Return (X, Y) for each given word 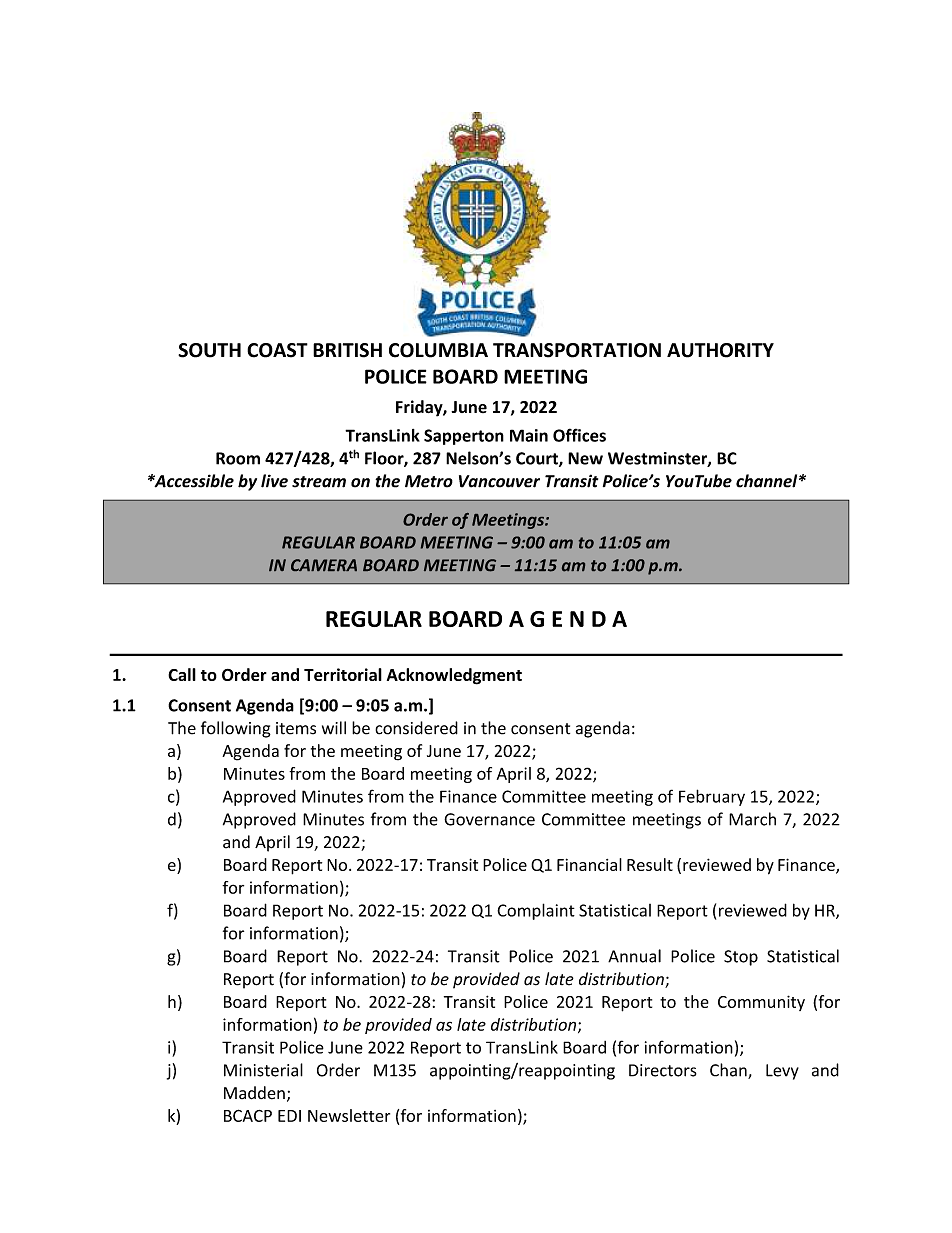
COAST (277, 350)
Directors (663, 1070)
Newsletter (349, 1115)
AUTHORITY (720, 350)
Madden (254, 1093)
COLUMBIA (438, 350)
